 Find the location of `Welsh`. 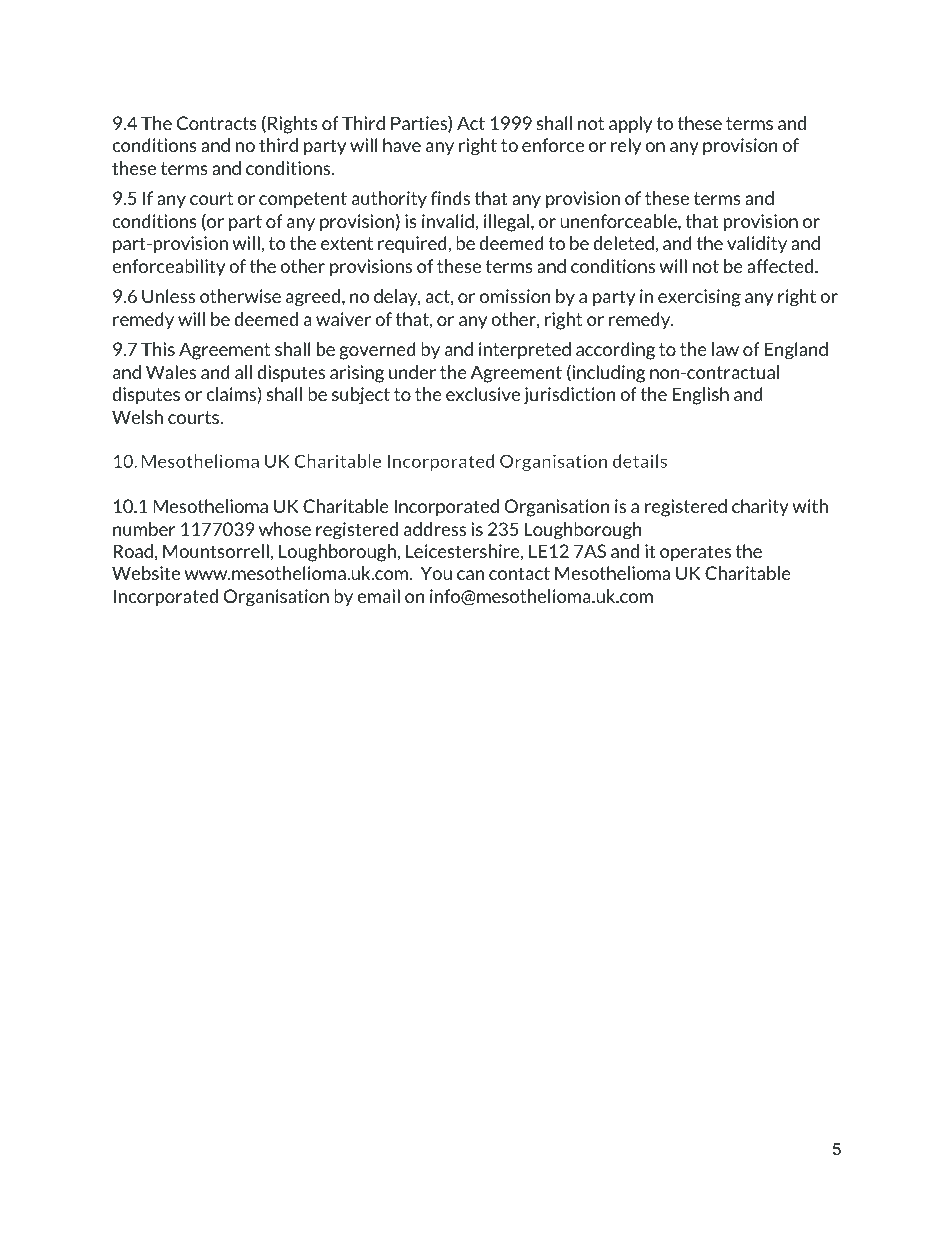

Welsh is located at coordinates (137, 417).
